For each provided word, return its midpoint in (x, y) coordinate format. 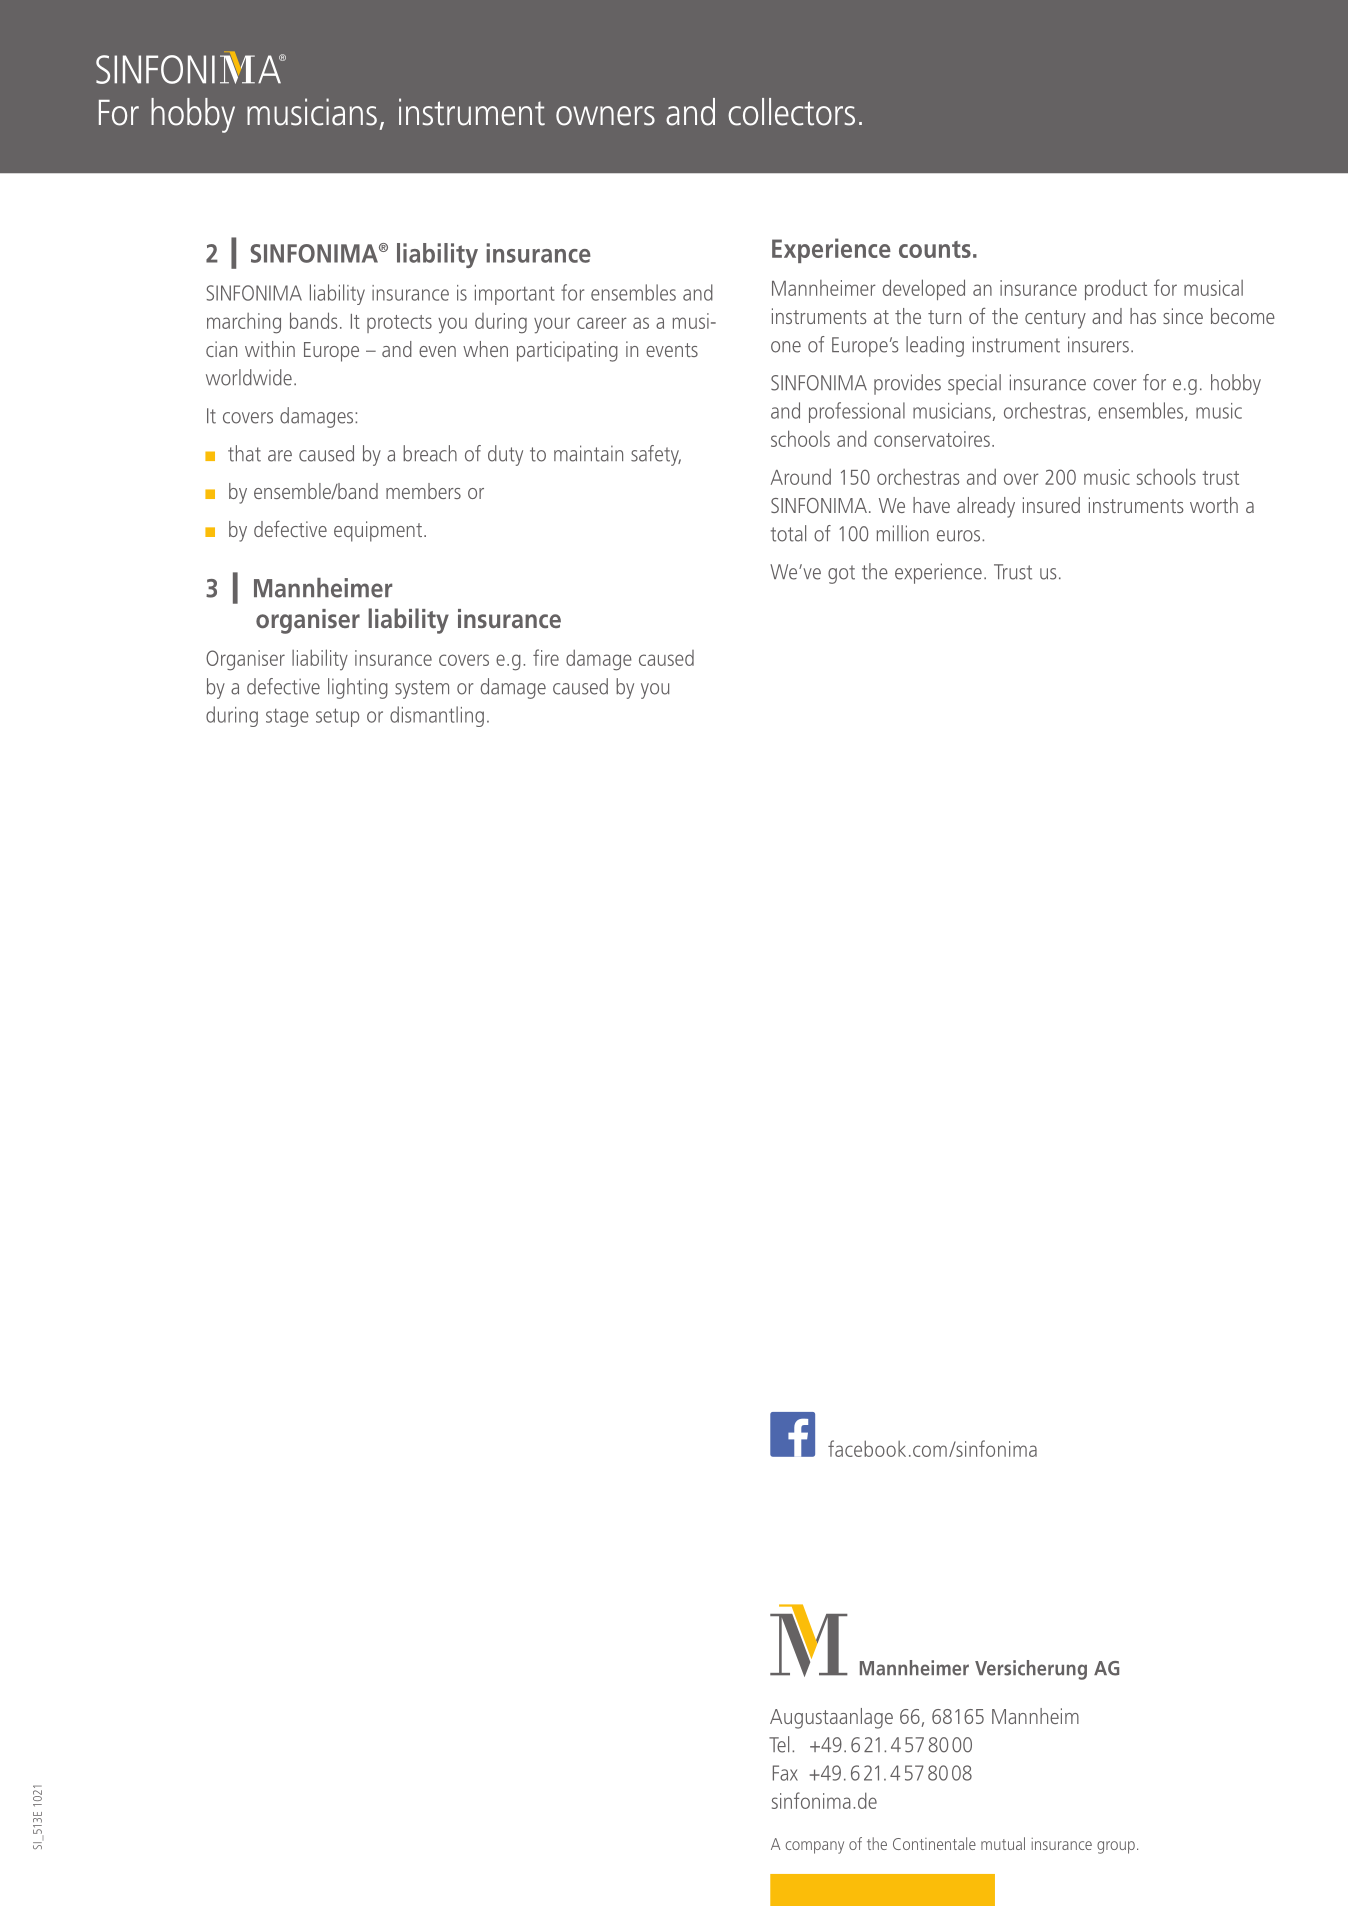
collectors (791, 112)
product (1116, 289)
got (841, 574)
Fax (785, 1773)
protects (399, 324)
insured (1051, 505)
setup (337, 717)
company (814, 1847)
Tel (779, 1744)
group (1116, 1847)
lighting (358, 688)
